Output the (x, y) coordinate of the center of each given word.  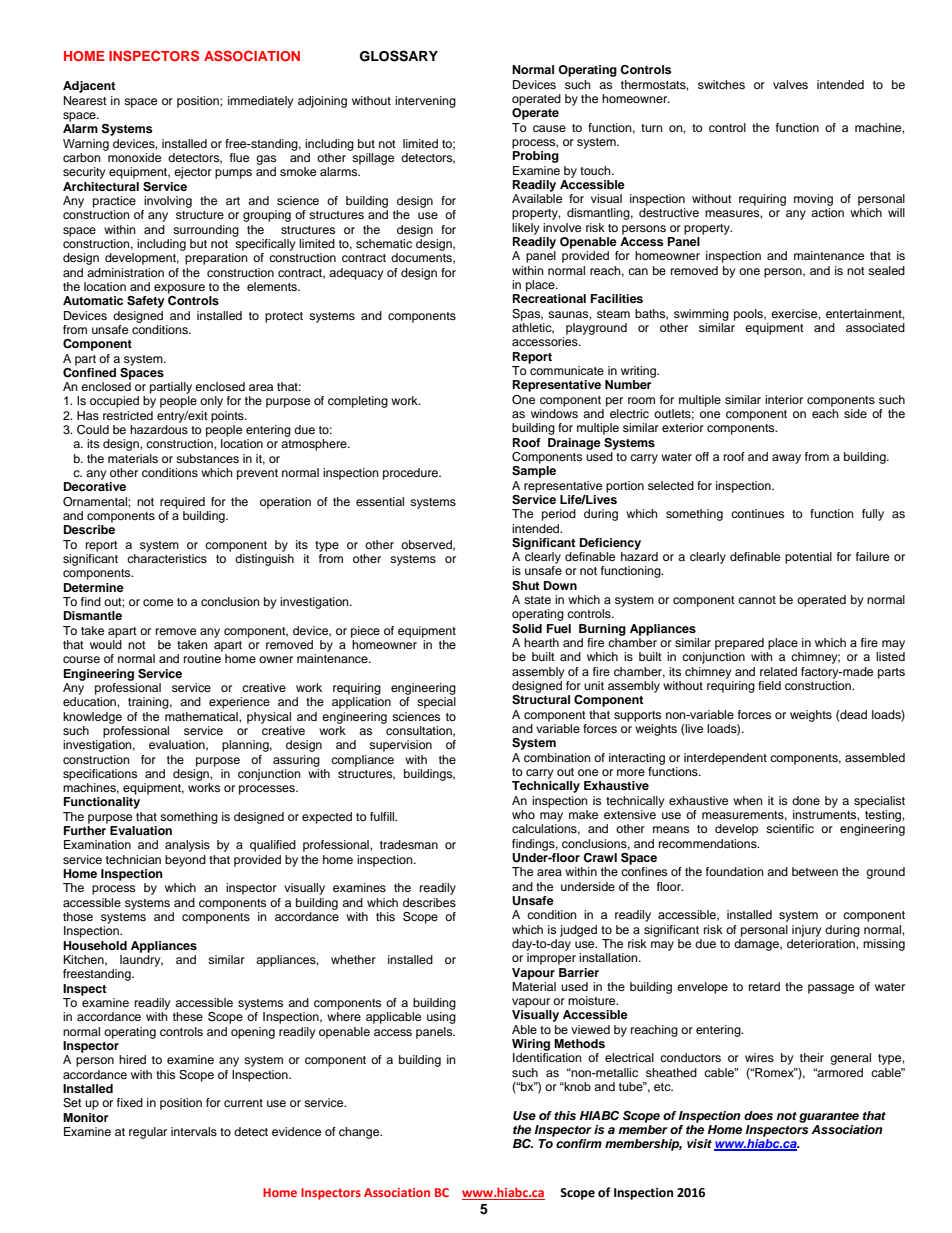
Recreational (549, 298)
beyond (185, 861)
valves (790, 84)
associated (875, 327)
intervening (425, 102)
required (182, 503)
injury (806, 931)
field (769, 685)
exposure (179, 289)
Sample (534, 472)
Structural (541, 700)
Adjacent (89, 87)
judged (578, 931)
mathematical (202, 716)
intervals (194, 1131)
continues (757, 513)
